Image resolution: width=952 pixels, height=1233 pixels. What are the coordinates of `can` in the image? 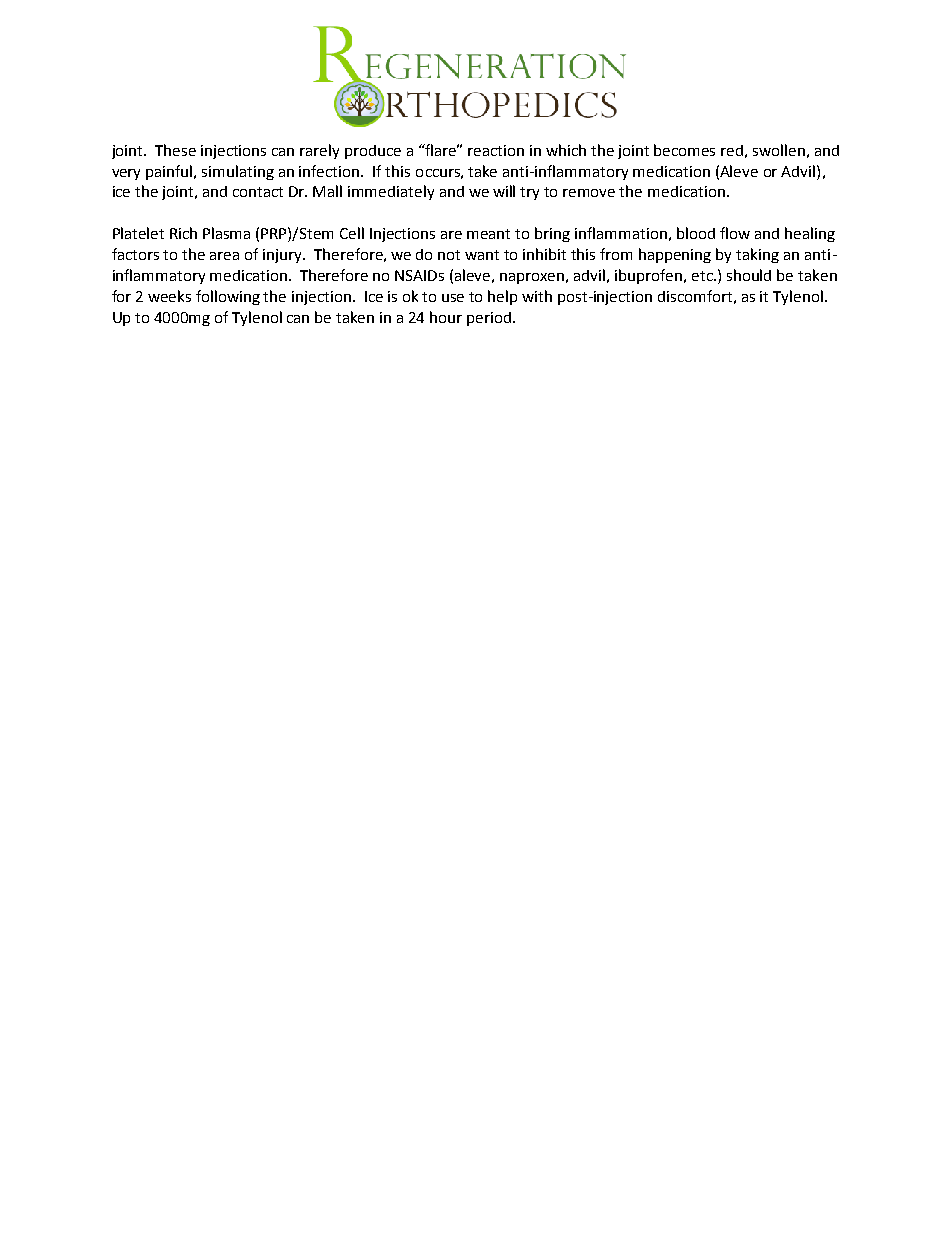 It's located at (298, 319).
